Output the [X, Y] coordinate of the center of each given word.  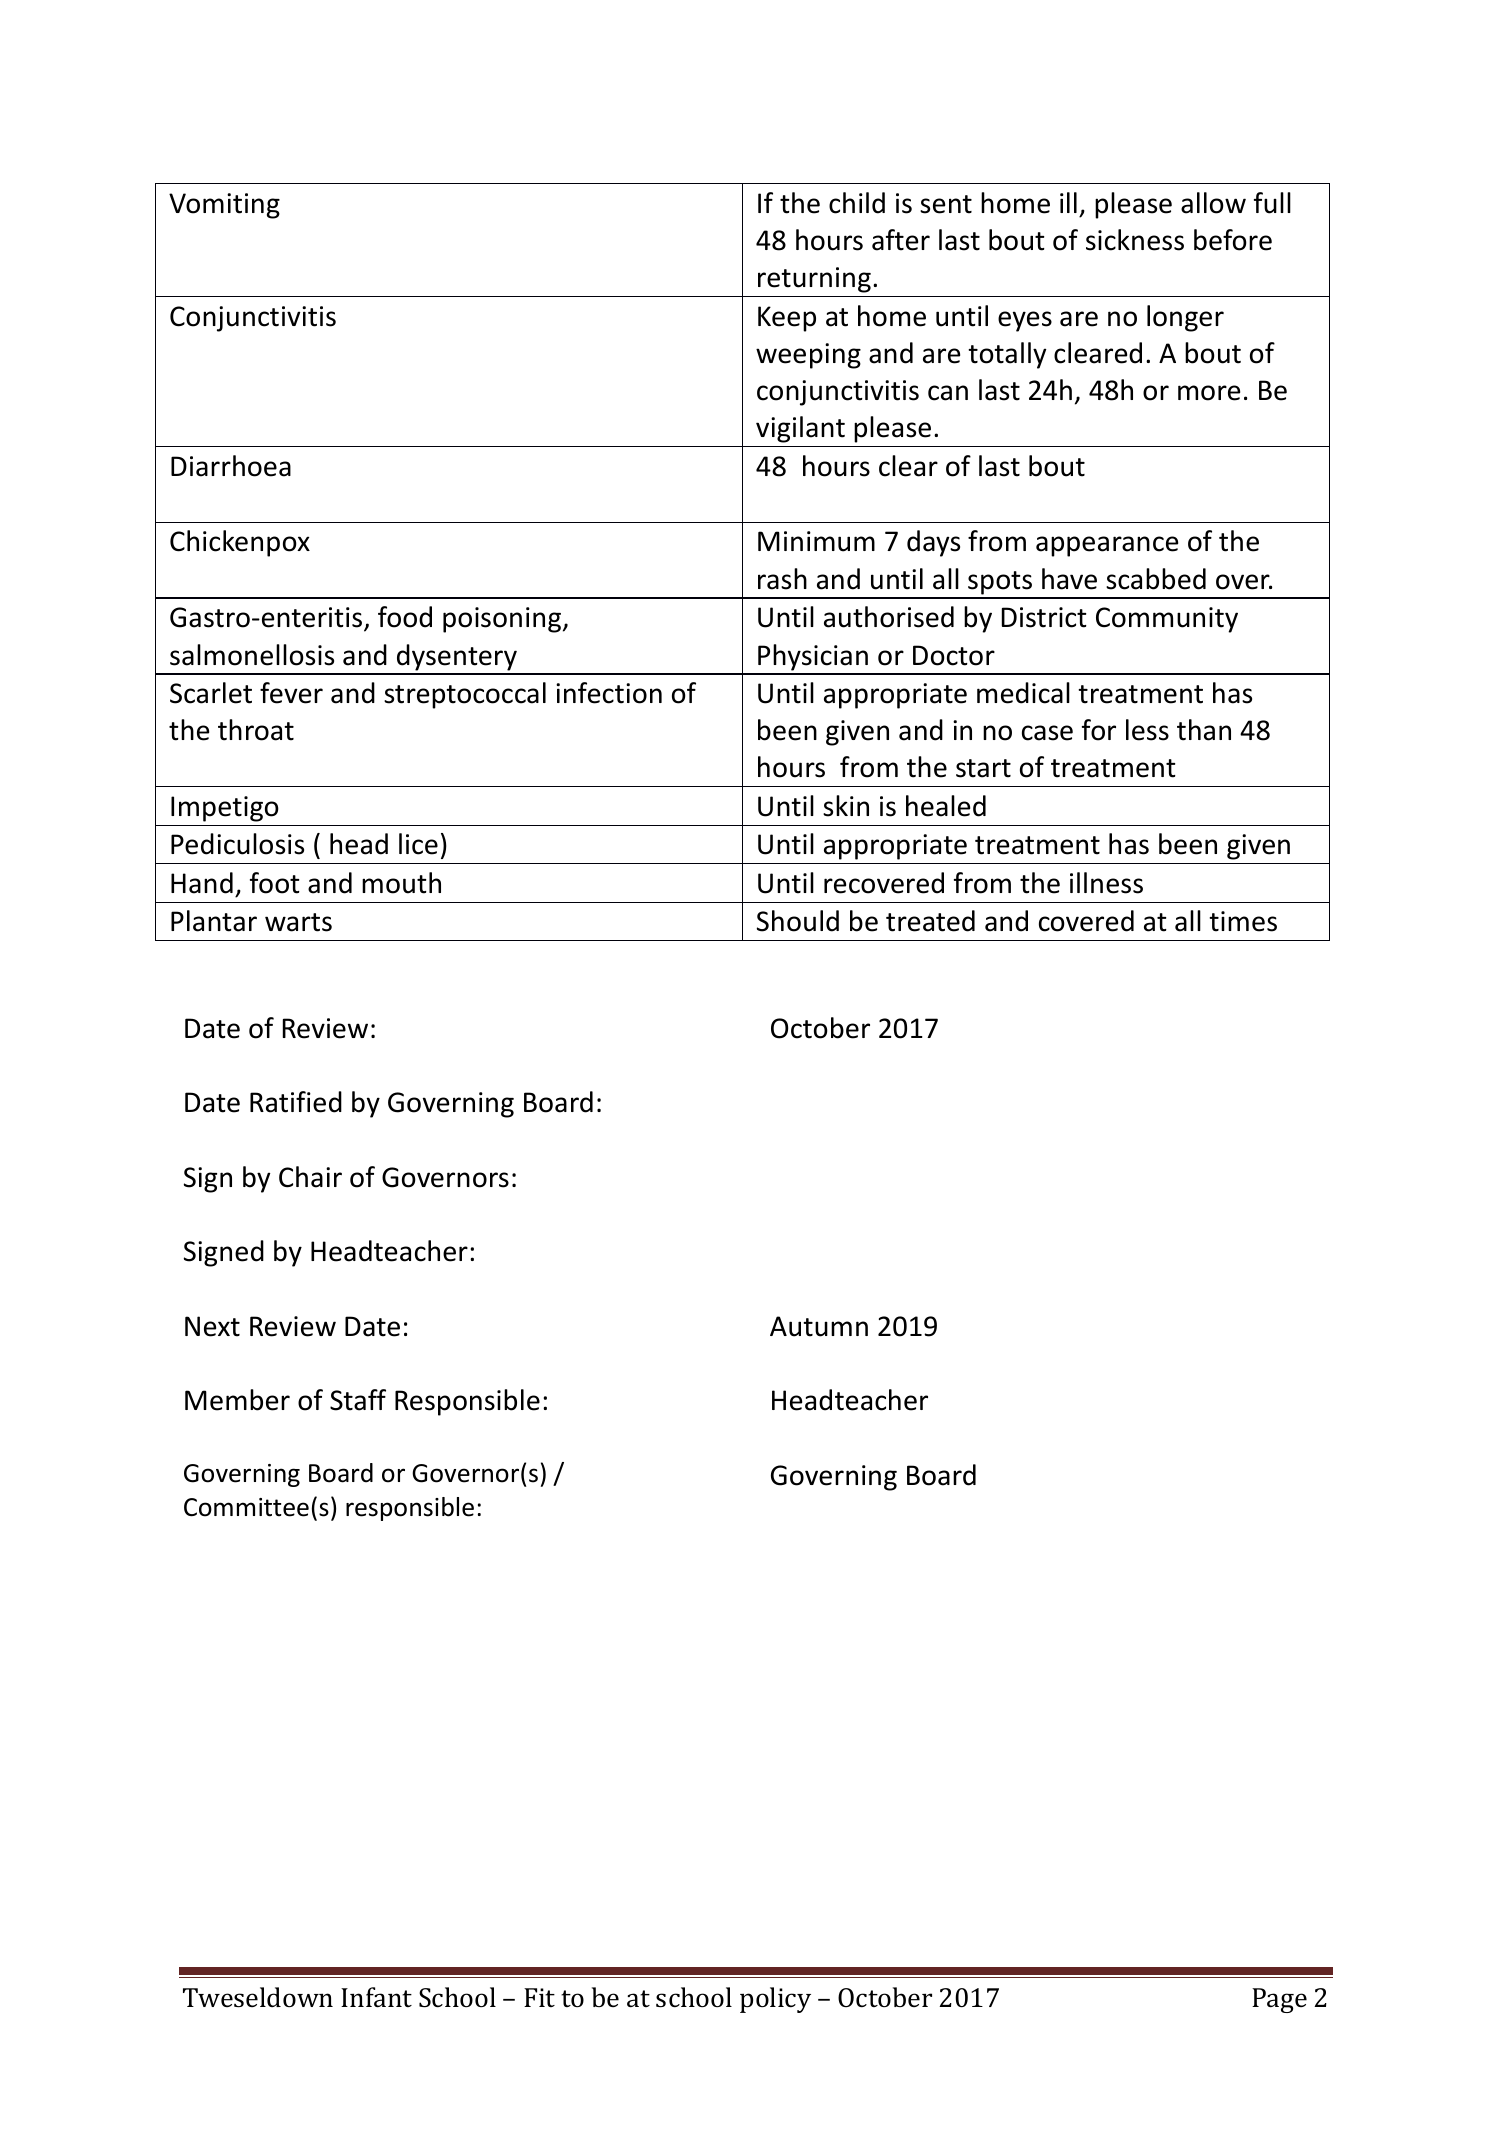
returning [814, 280]
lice [418, 844]
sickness [1135, 240]
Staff [358, 1400]
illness [1106, 883]
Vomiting [224, 206]
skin [846, 806]
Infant [376, 1997]
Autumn [819, 1326]
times [1243, 921]
